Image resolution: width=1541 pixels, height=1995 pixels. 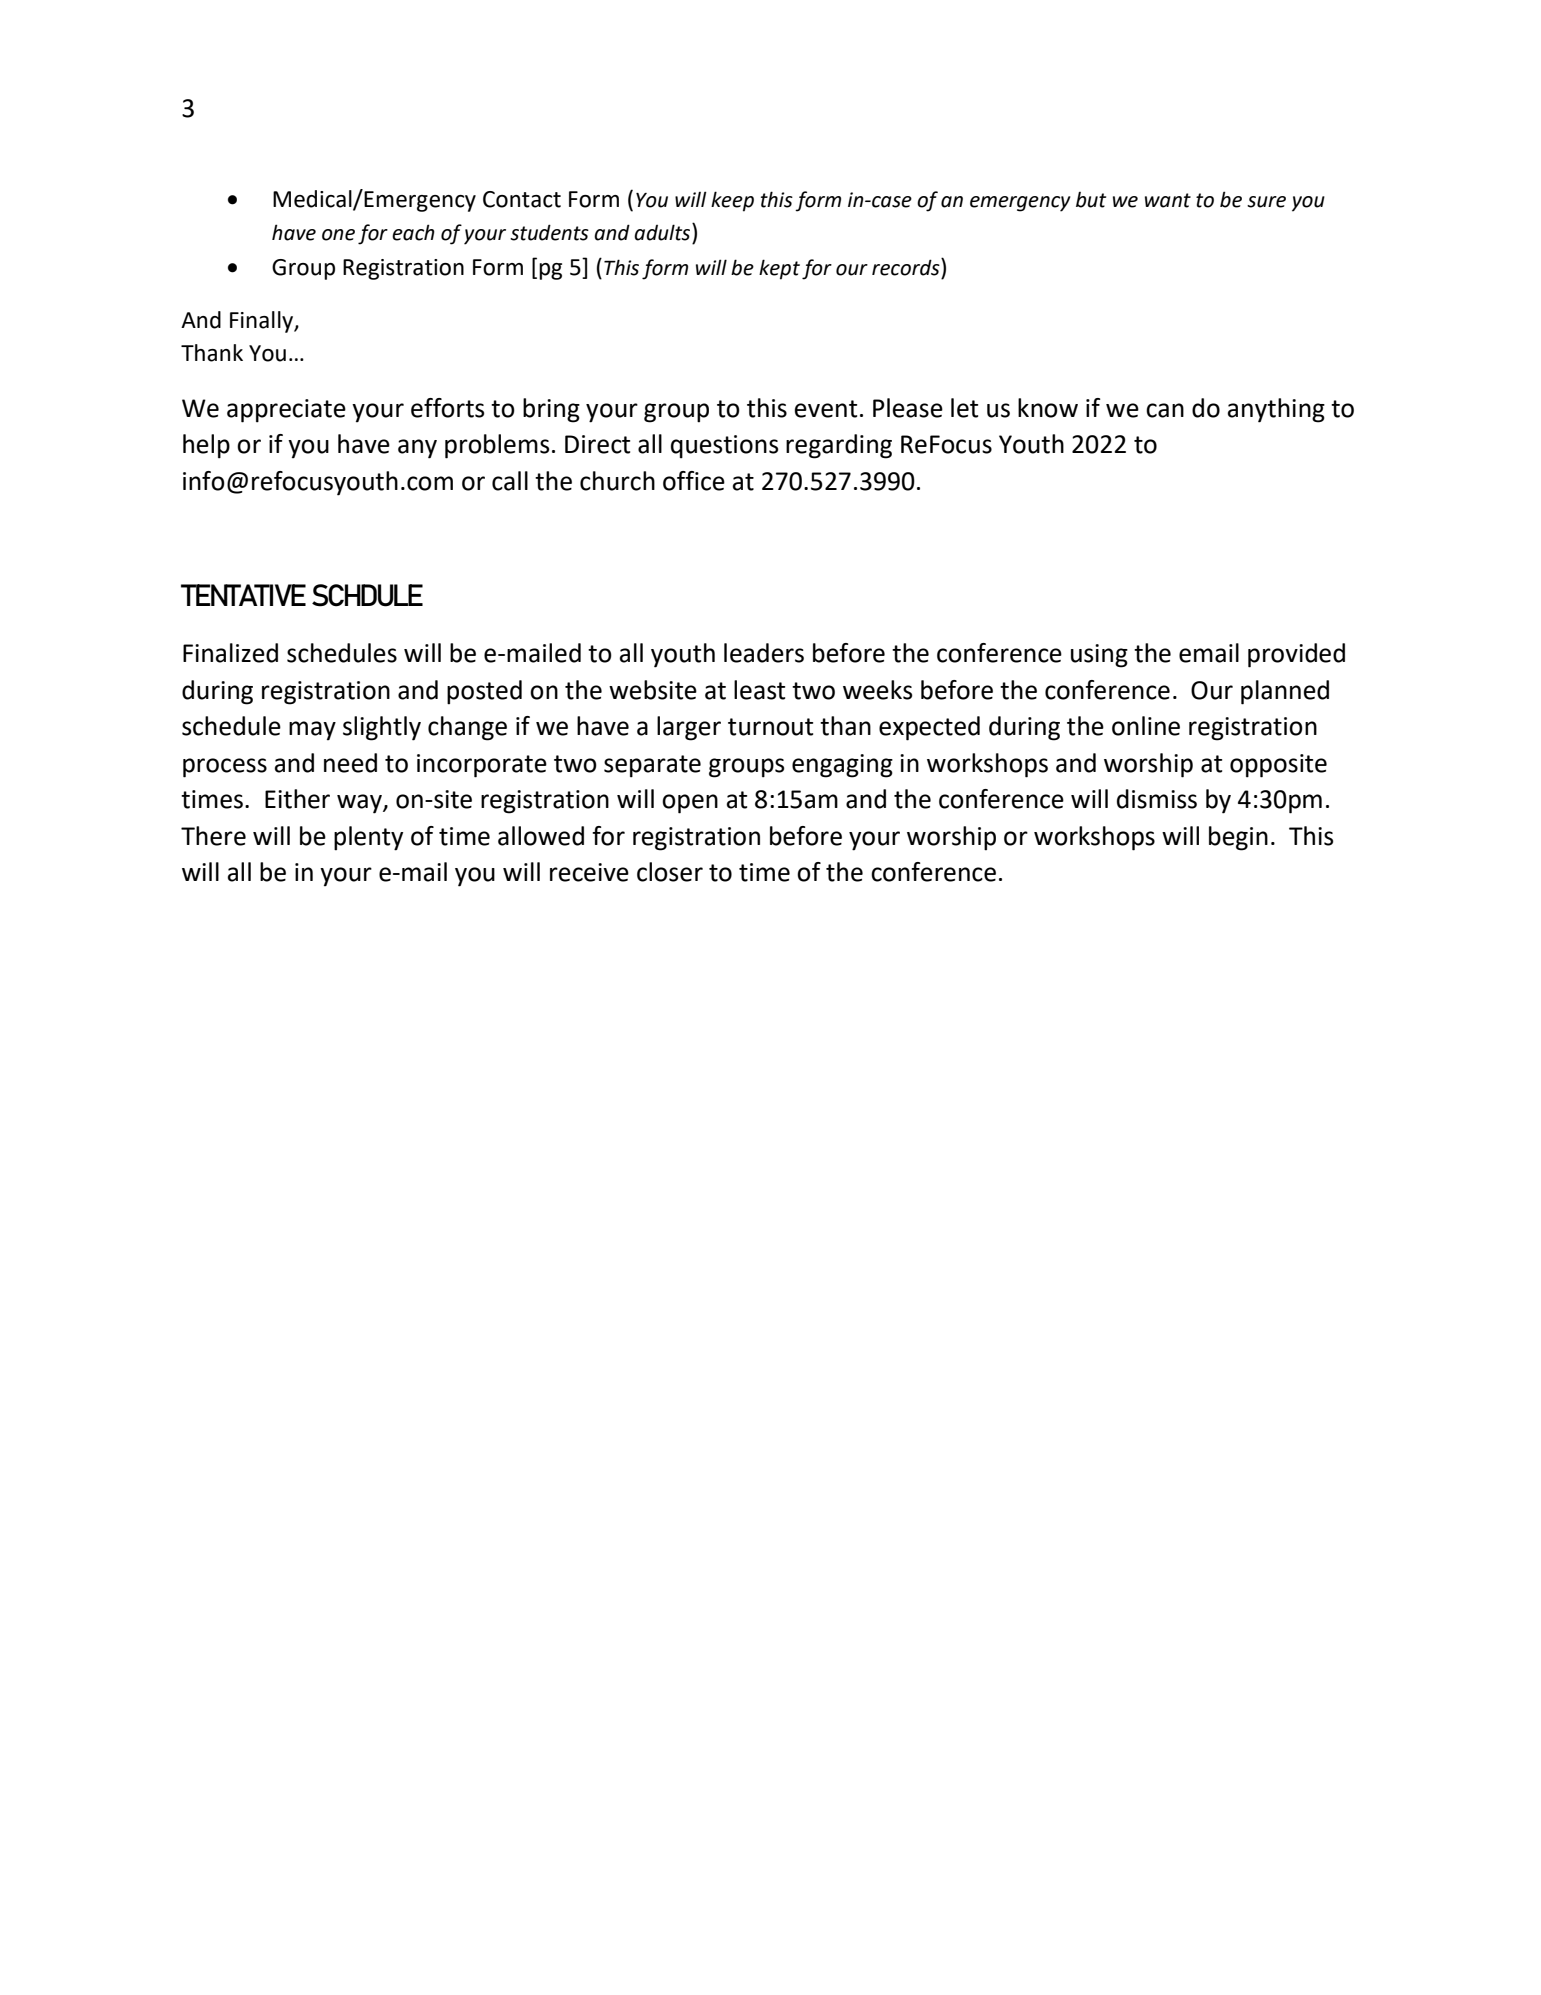 I want to click on using, so click(x=1099, y=656).
